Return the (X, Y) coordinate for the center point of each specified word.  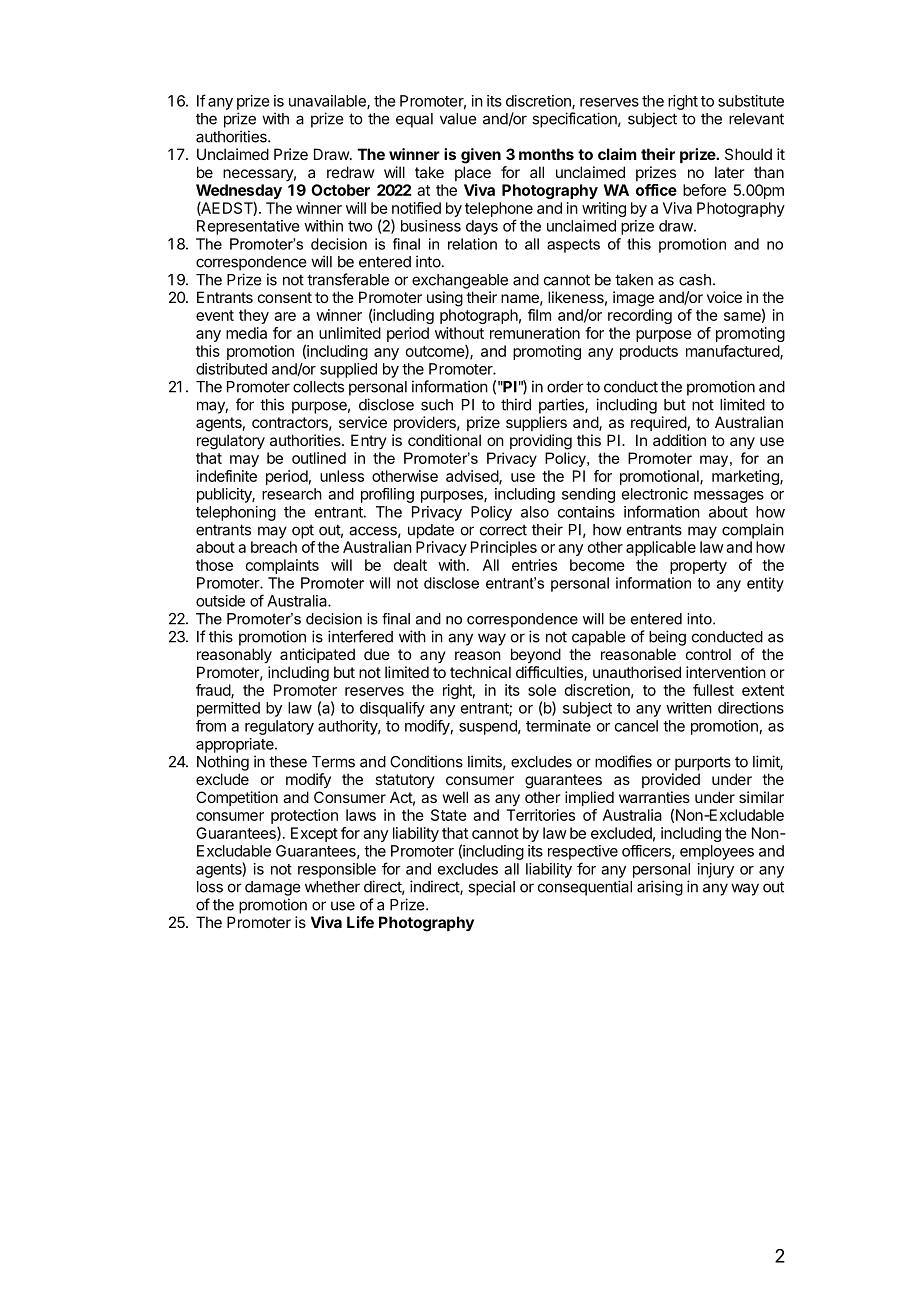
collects (318, 387)
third (516, 404)
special (491, 888)
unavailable (328, 102)
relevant (756, 119)
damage (273, 888)
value (458, 119)
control (708, 654)
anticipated (317, 655)
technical (480, 672)
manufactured (733, 352)
